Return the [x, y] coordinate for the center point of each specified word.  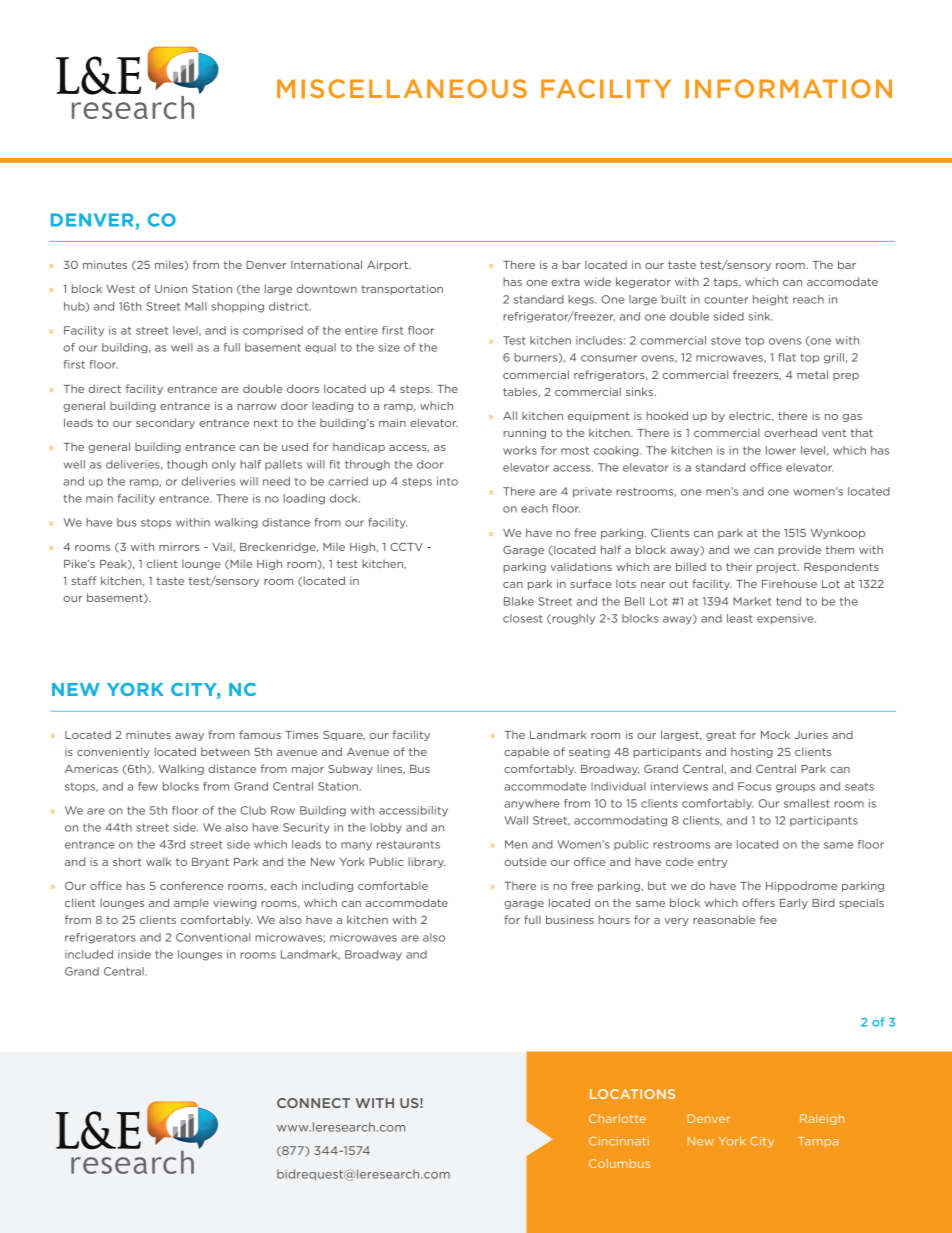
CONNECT [313, 1103]
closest [522, 618]
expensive [786, 619]
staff [84, 580]
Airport [388, 265]
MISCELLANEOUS [402, 89]
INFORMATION [788, 89]
